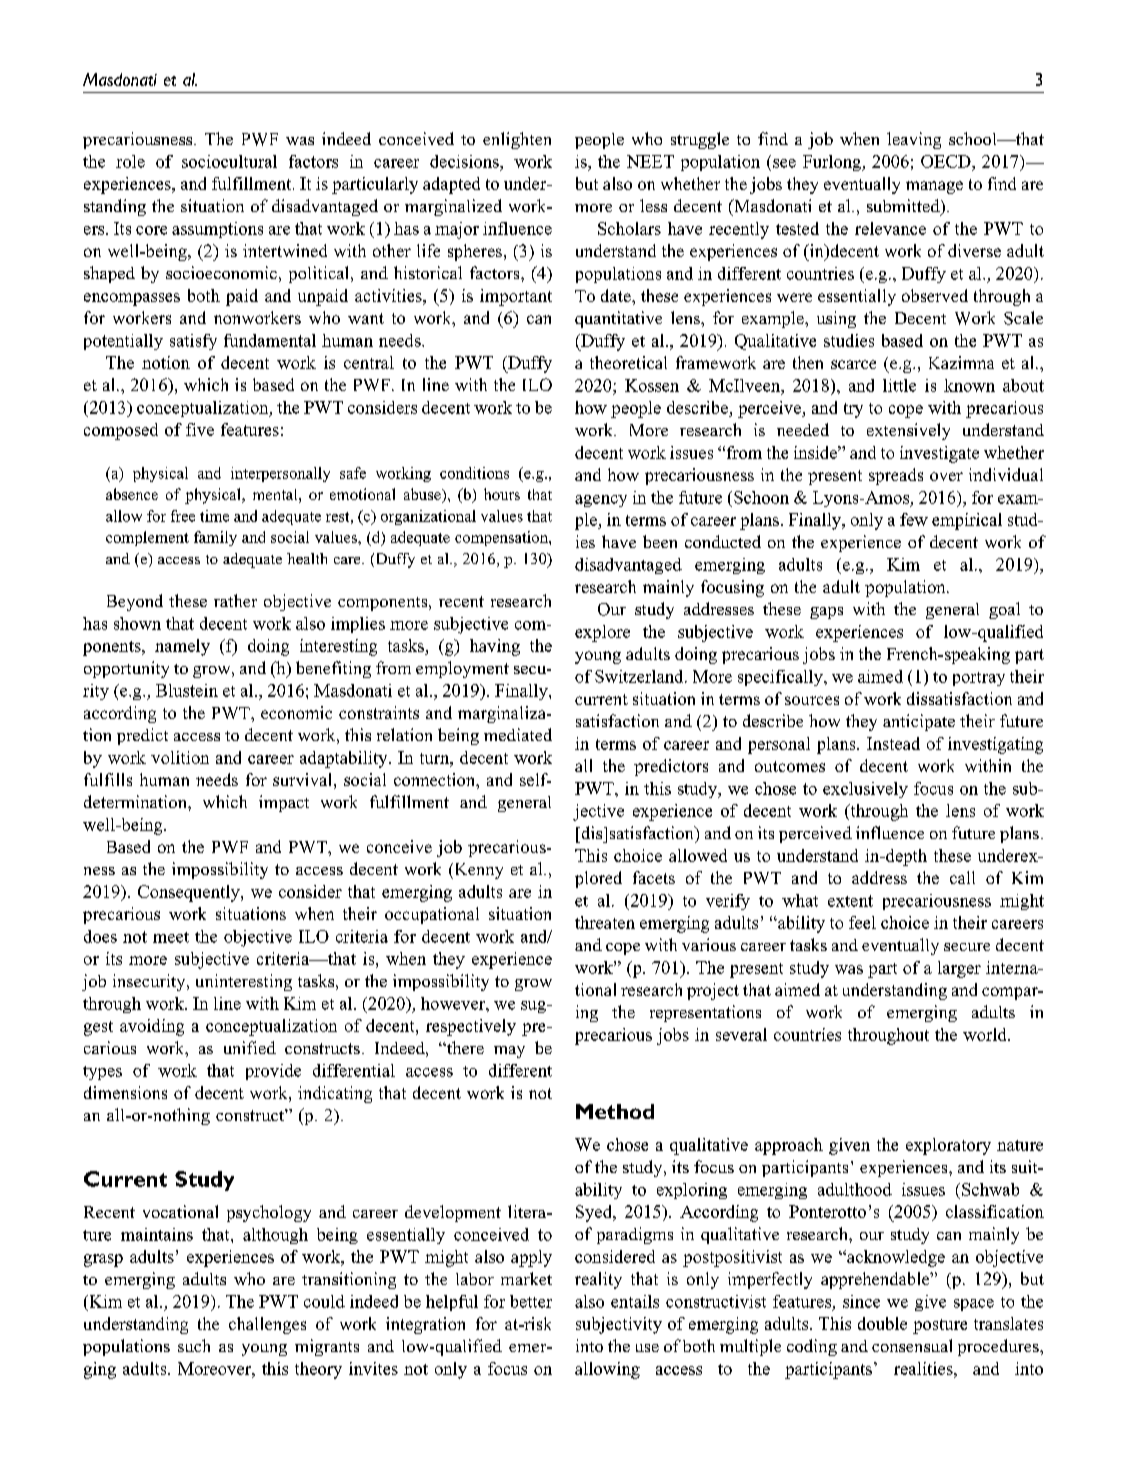  What do you see at coordinates (215, 538) in the screenshot?
I see `family` at bounding box center [215, 538].
